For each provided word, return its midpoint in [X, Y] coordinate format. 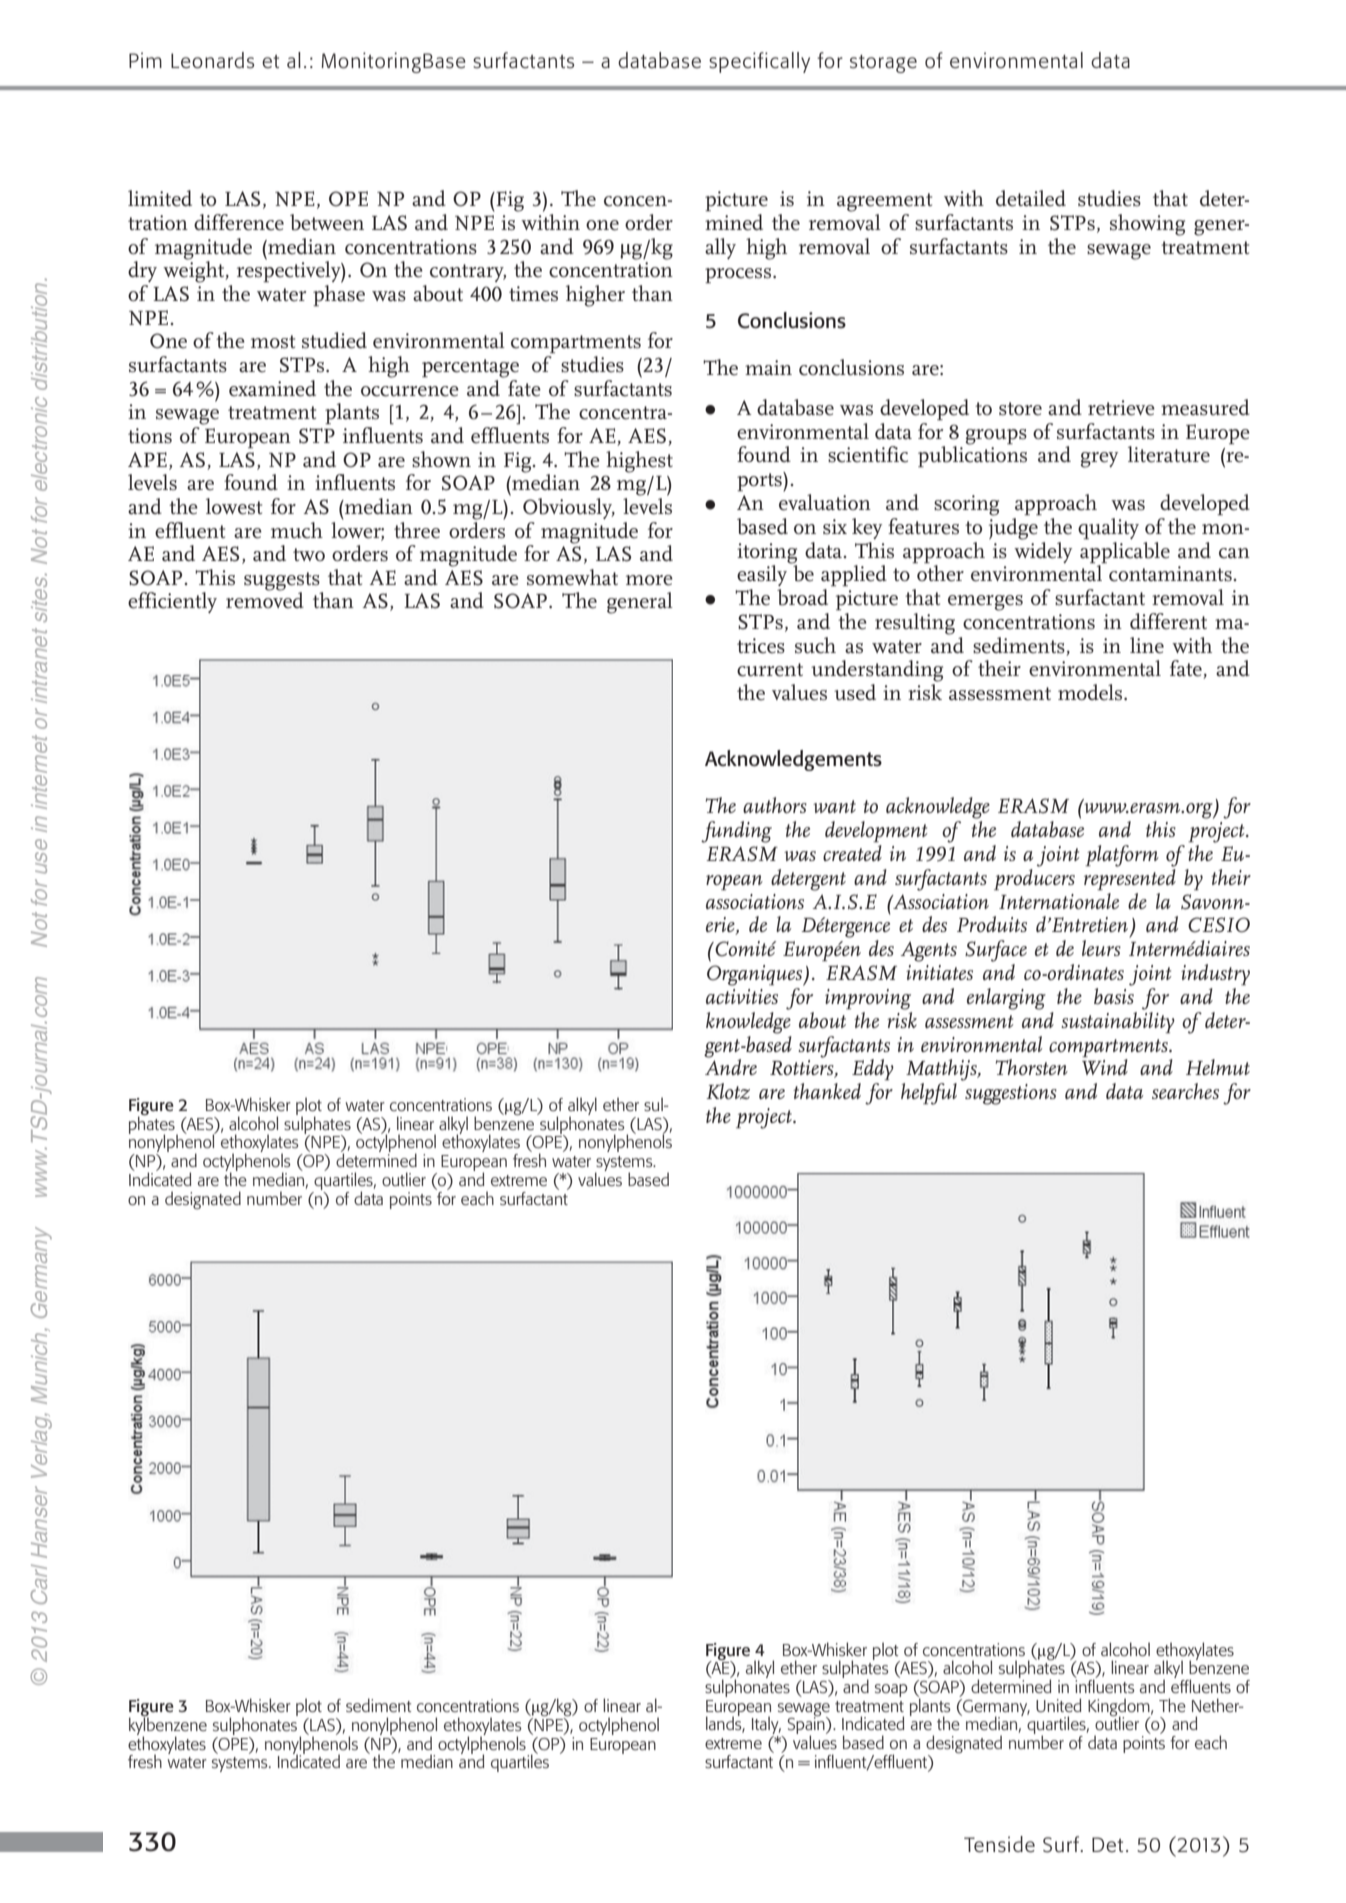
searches [1185, 1091]
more [649, 580]
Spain [807, 1726]
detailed [1031, 198]
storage [883, 64]
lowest [234, 506]
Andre [731, 1066]
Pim [145, 60]
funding [736, 832]
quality [1108, 528]
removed [265, 599]
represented [1130, 878]
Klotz [728, 1091]
